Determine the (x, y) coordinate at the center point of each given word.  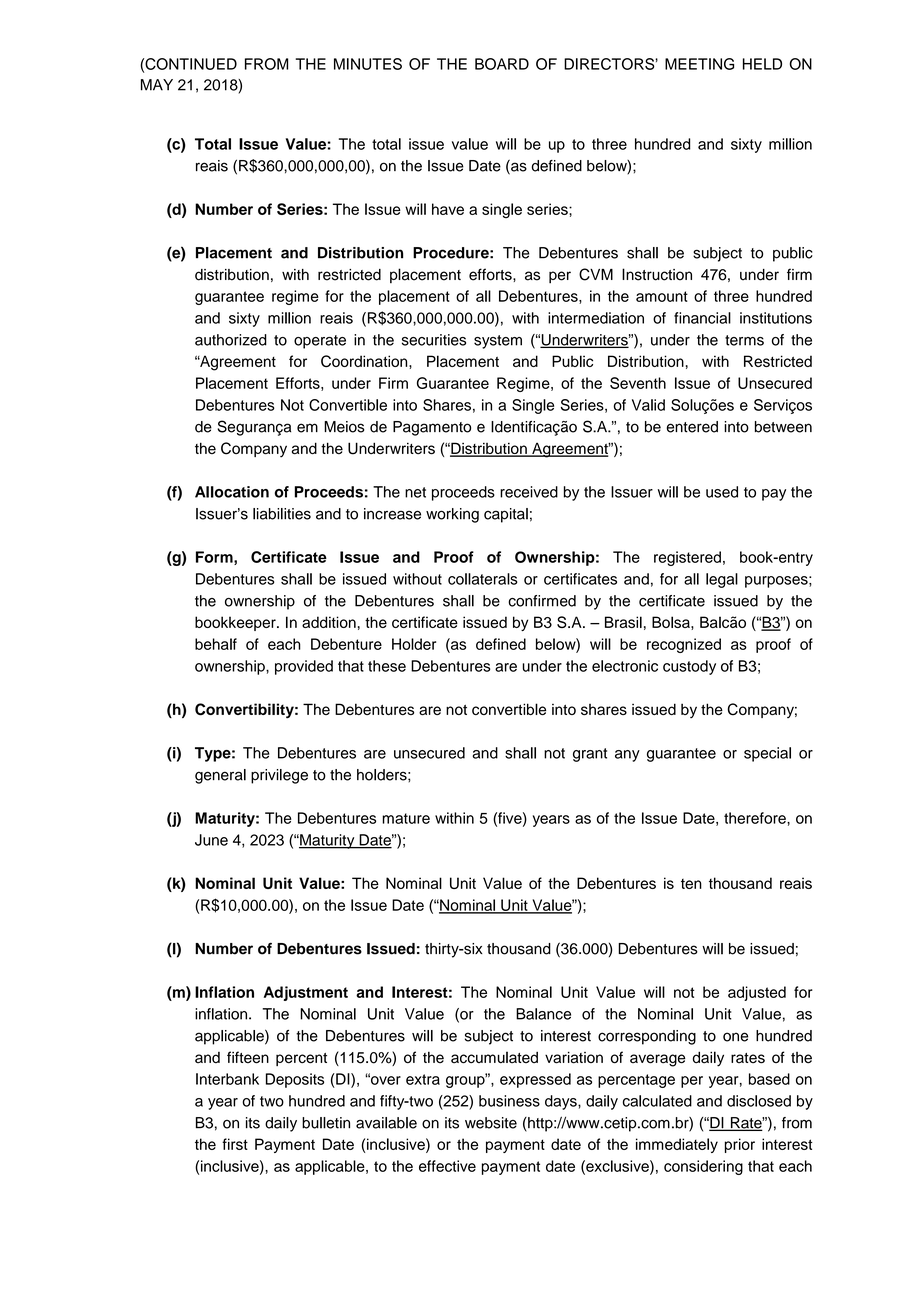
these (387, 666)
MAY (157, 85)
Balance (543, 1014)
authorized (231, 340)
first (235, 1144)
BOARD (502, 64)
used (722, 492)
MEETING (699, 64)
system (498, 342)
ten (691, 884)
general (220, 776)
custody (689, 667)
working (452, 515)
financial (702, 318)
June (211, 840)
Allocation (232, 492)
